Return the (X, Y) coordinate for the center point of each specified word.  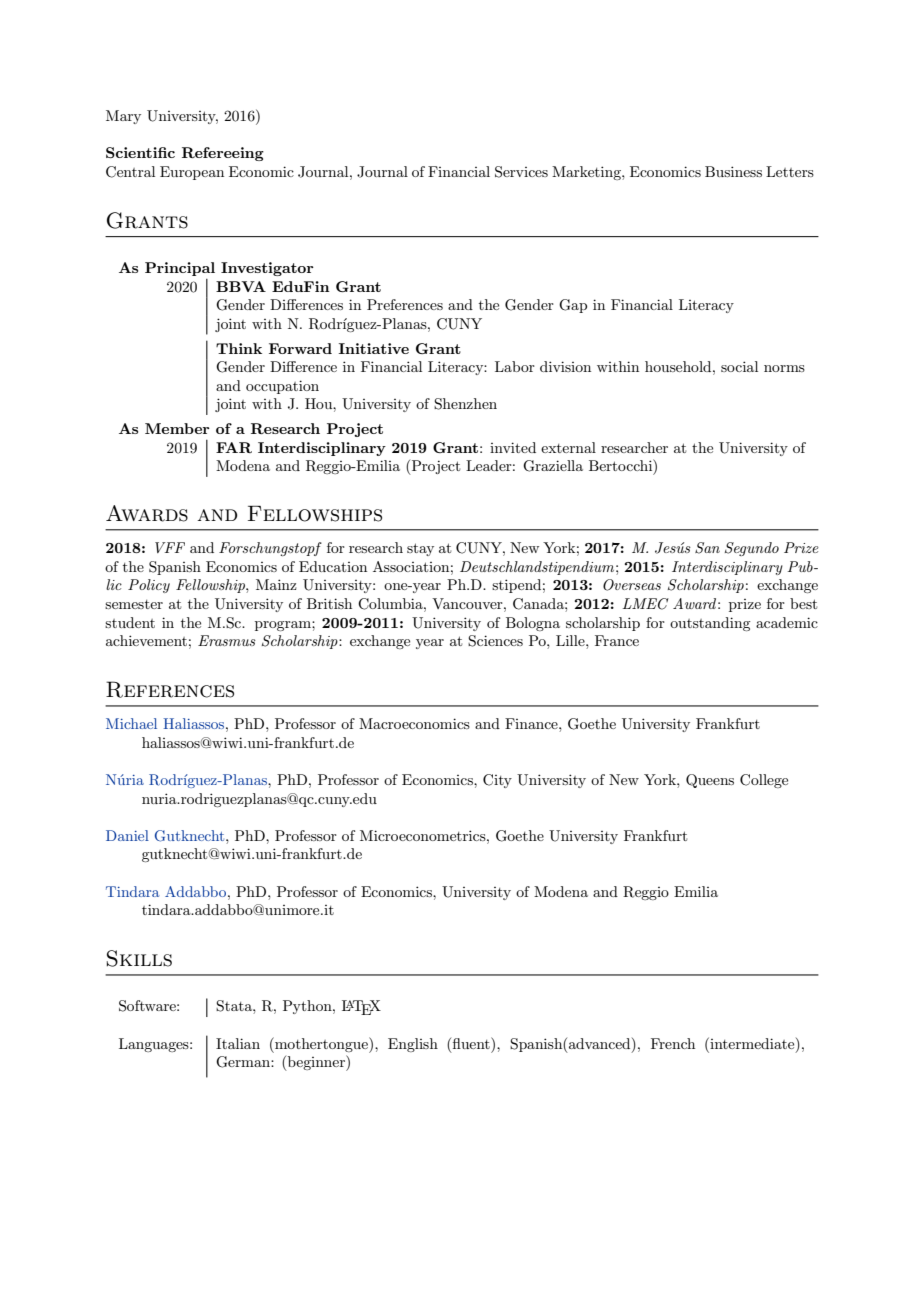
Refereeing (223, 154)
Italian (238, 1043)
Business (733, 171)
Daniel (127, 835)
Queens (710, 781)
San (707, 548)
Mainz (276, 584)
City (497, 781)
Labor (515, 366)
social (739, 366)
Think (239, 348)
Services (521, 172)
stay (420, 549)
